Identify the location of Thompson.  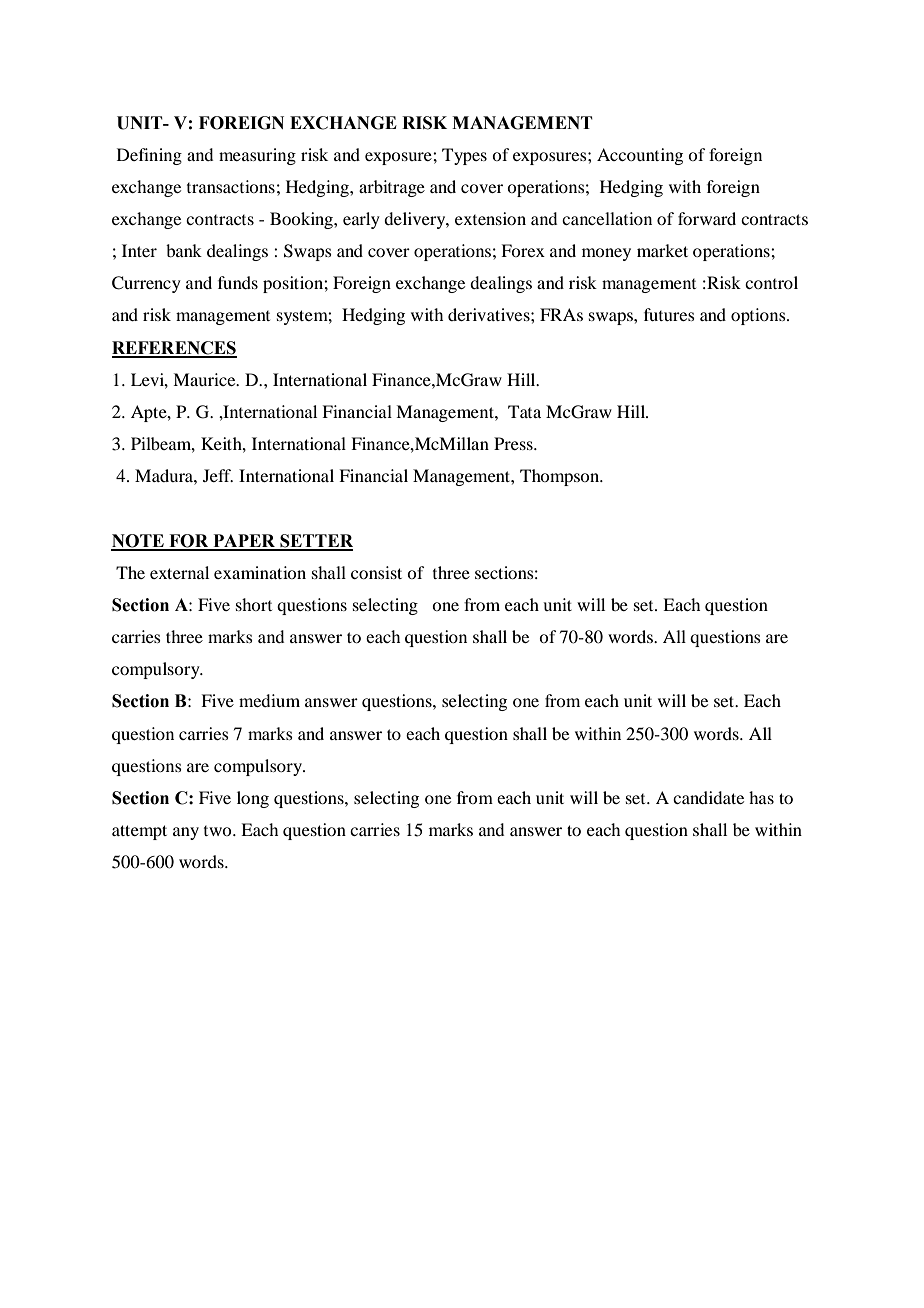
(561, 477).
